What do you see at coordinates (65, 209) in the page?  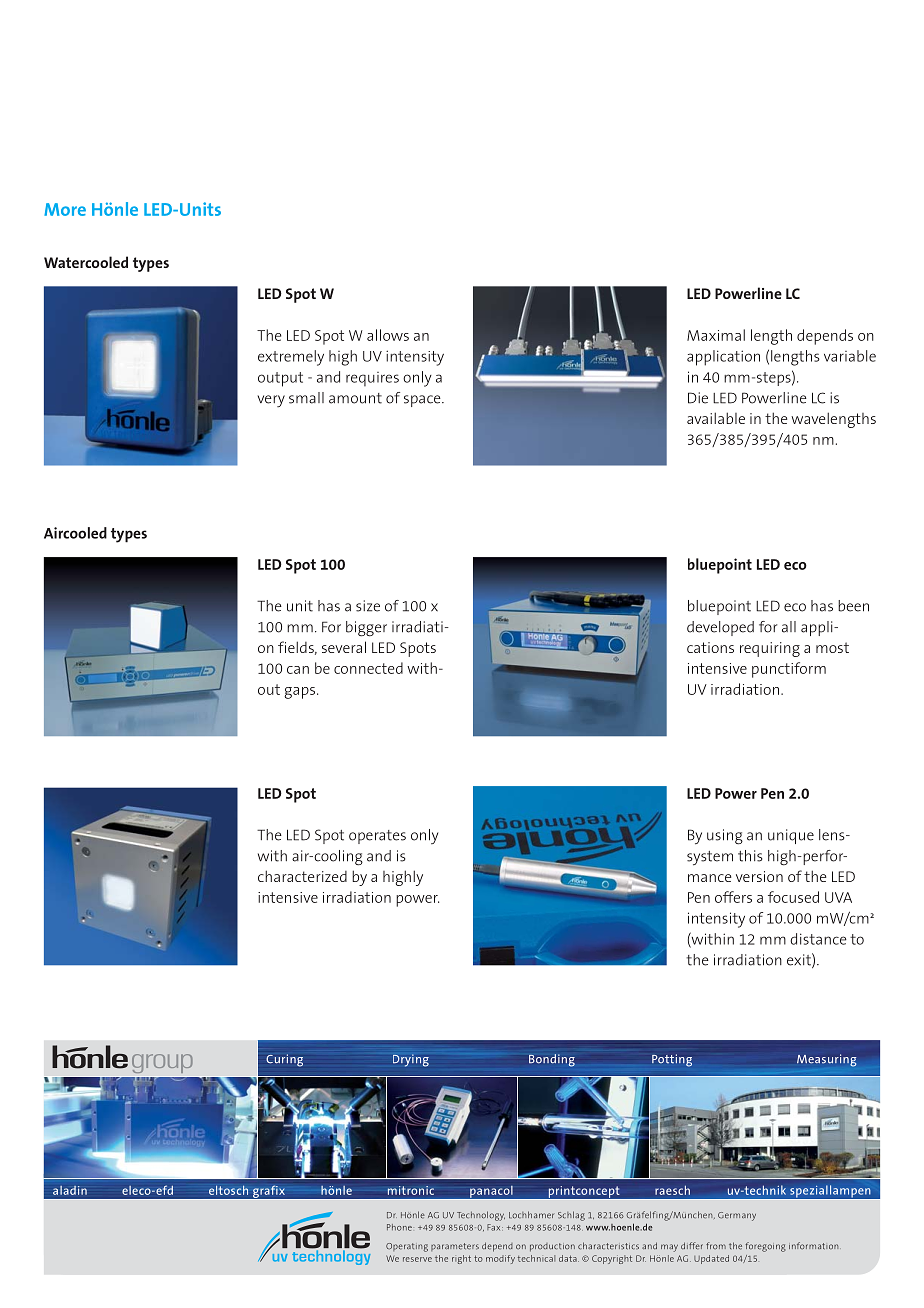 I see `More` at bounding box center [65, 209].
